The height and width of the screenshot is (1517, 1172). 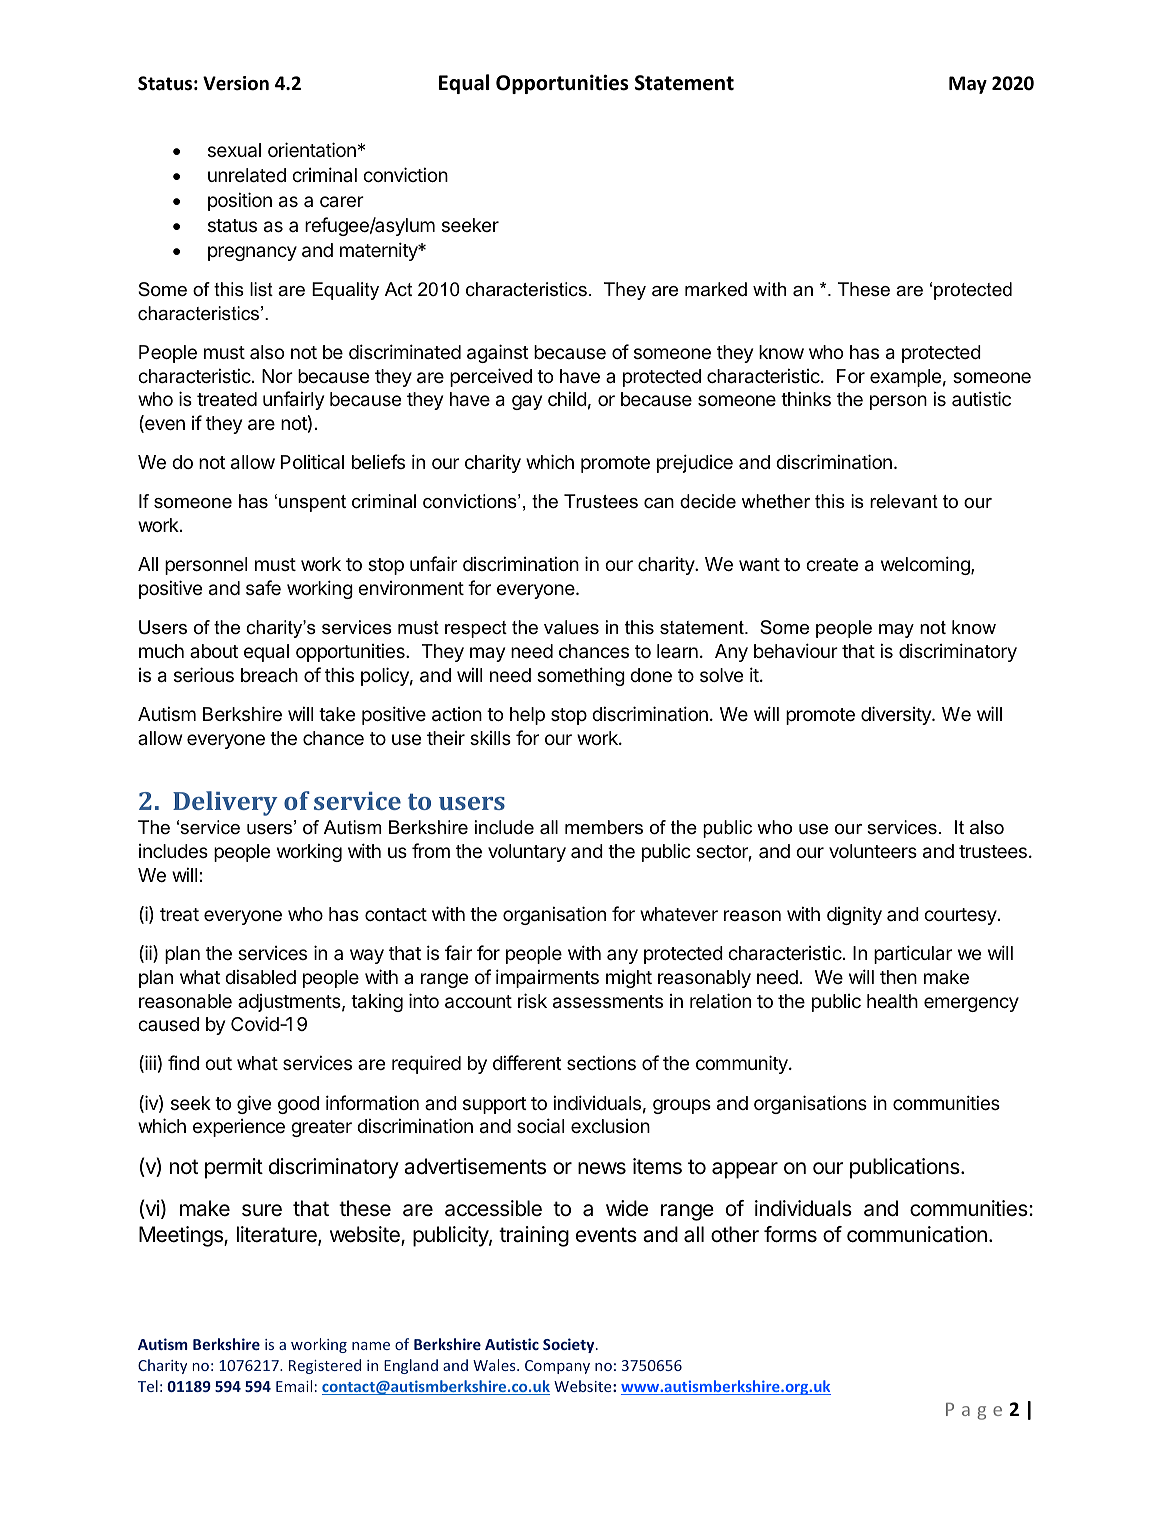 I want to click on can, so click(x=659, y=503).
